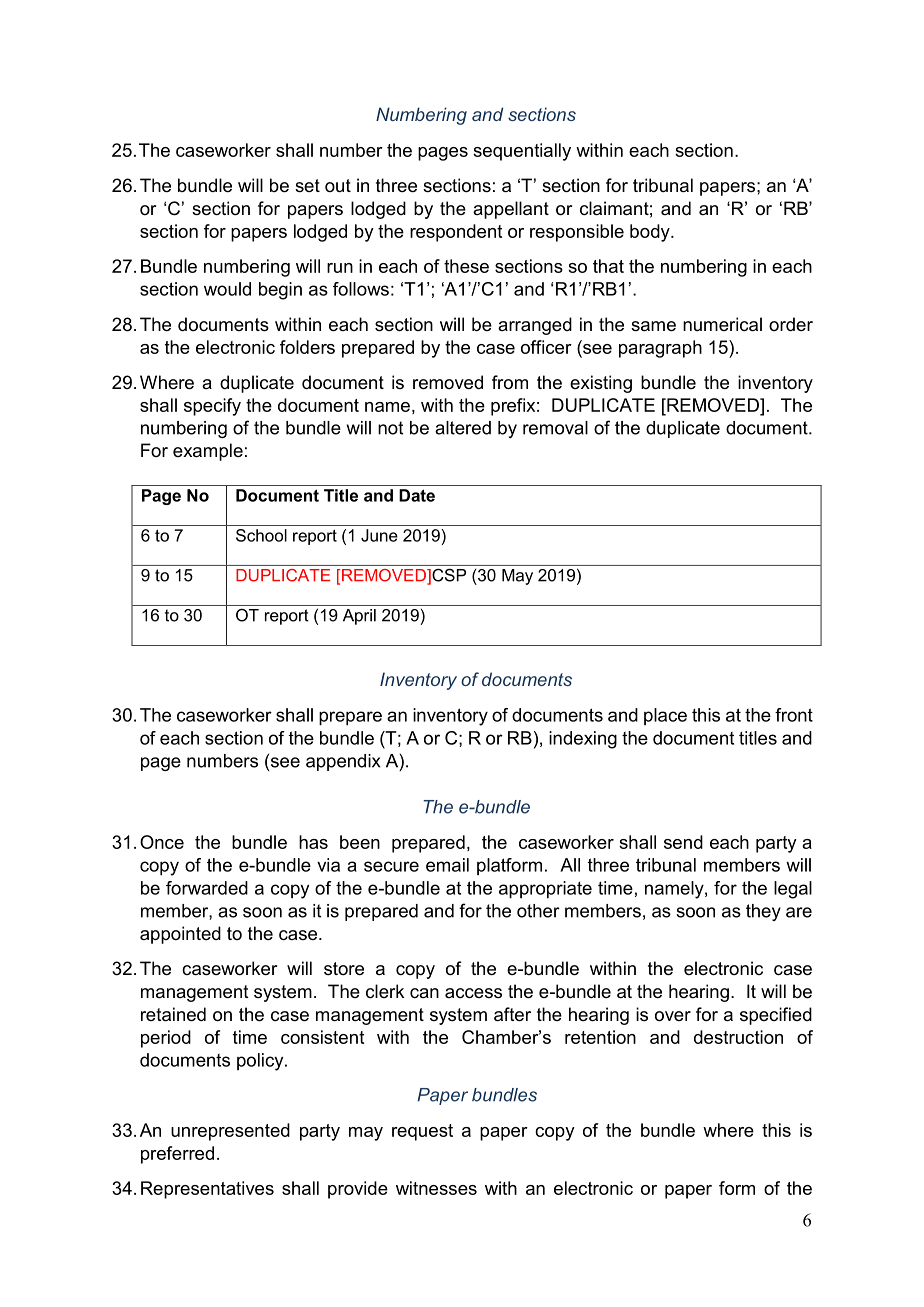  I want to click on place, so click(665, 716).
